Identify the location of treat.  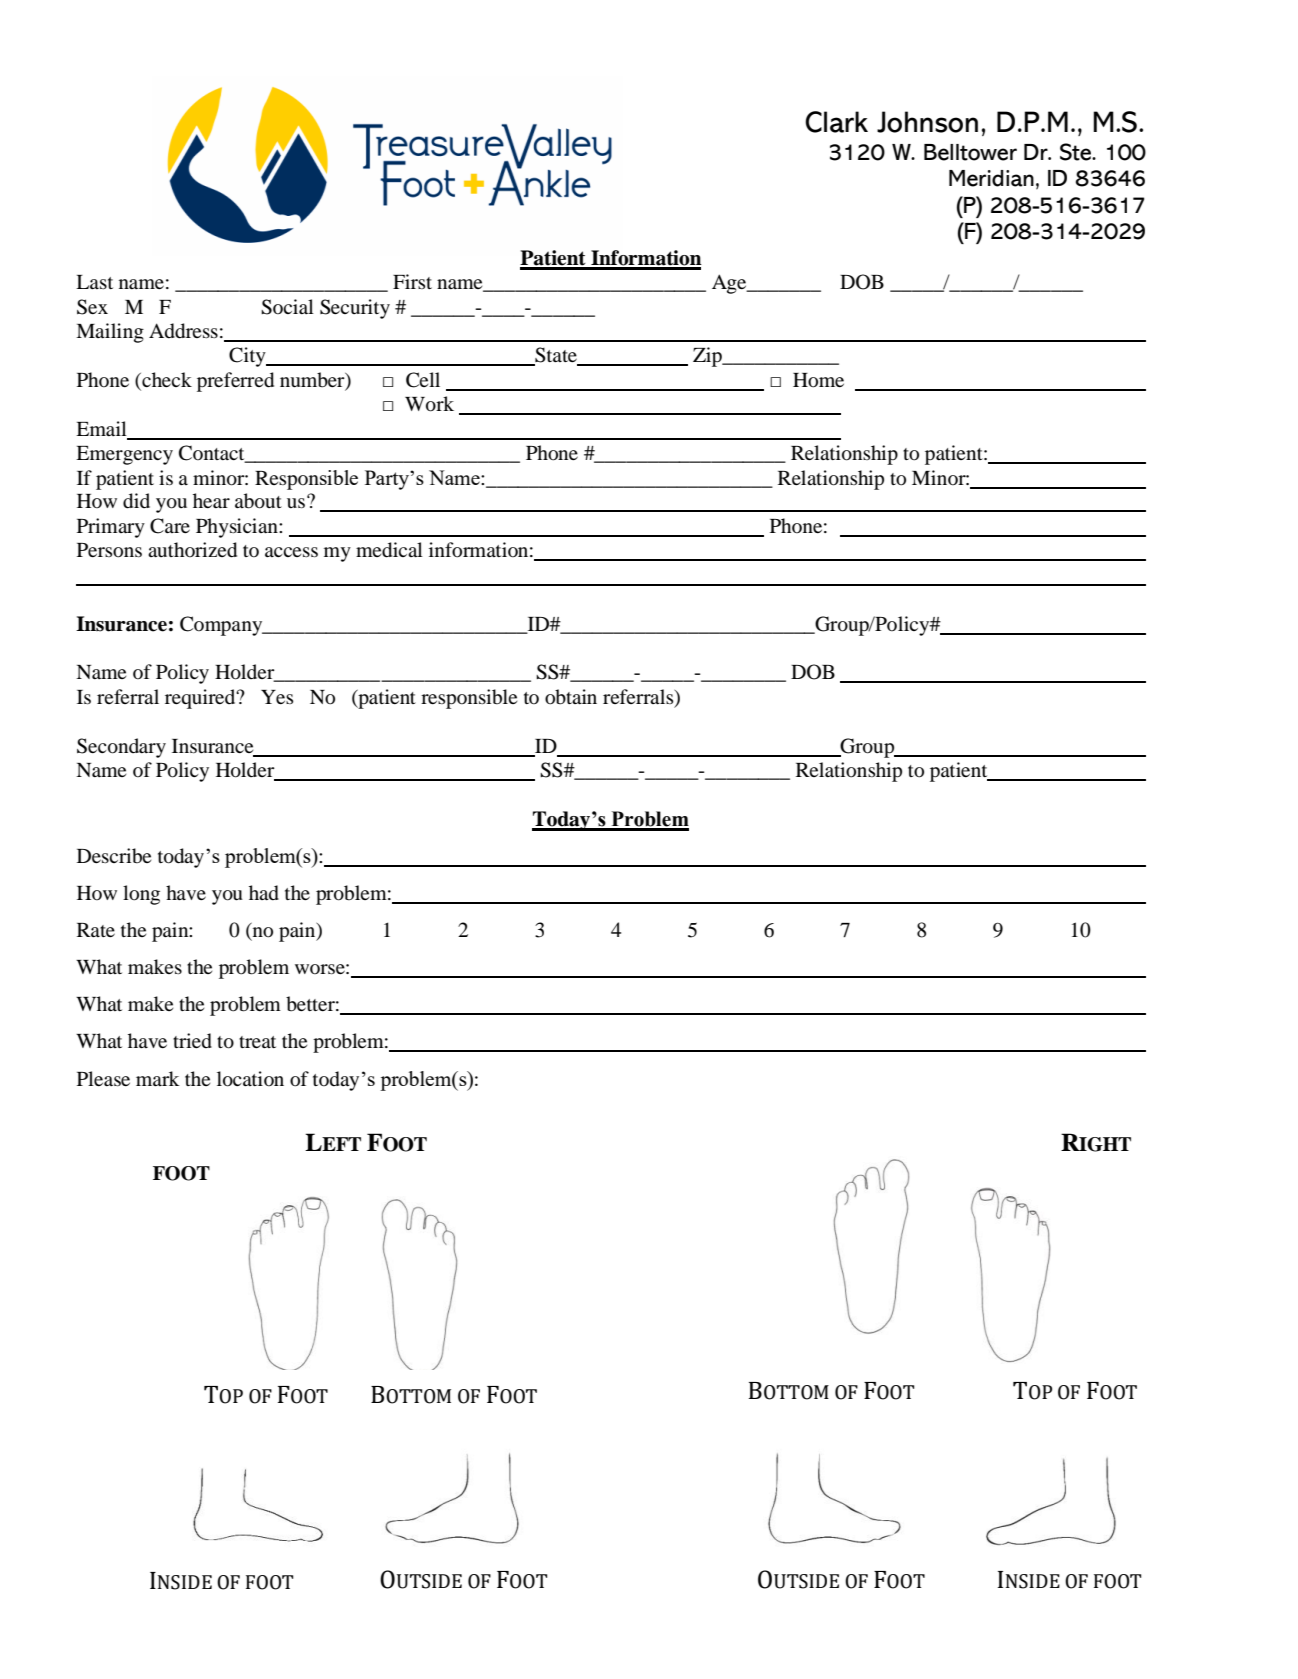
(257, 1042).
